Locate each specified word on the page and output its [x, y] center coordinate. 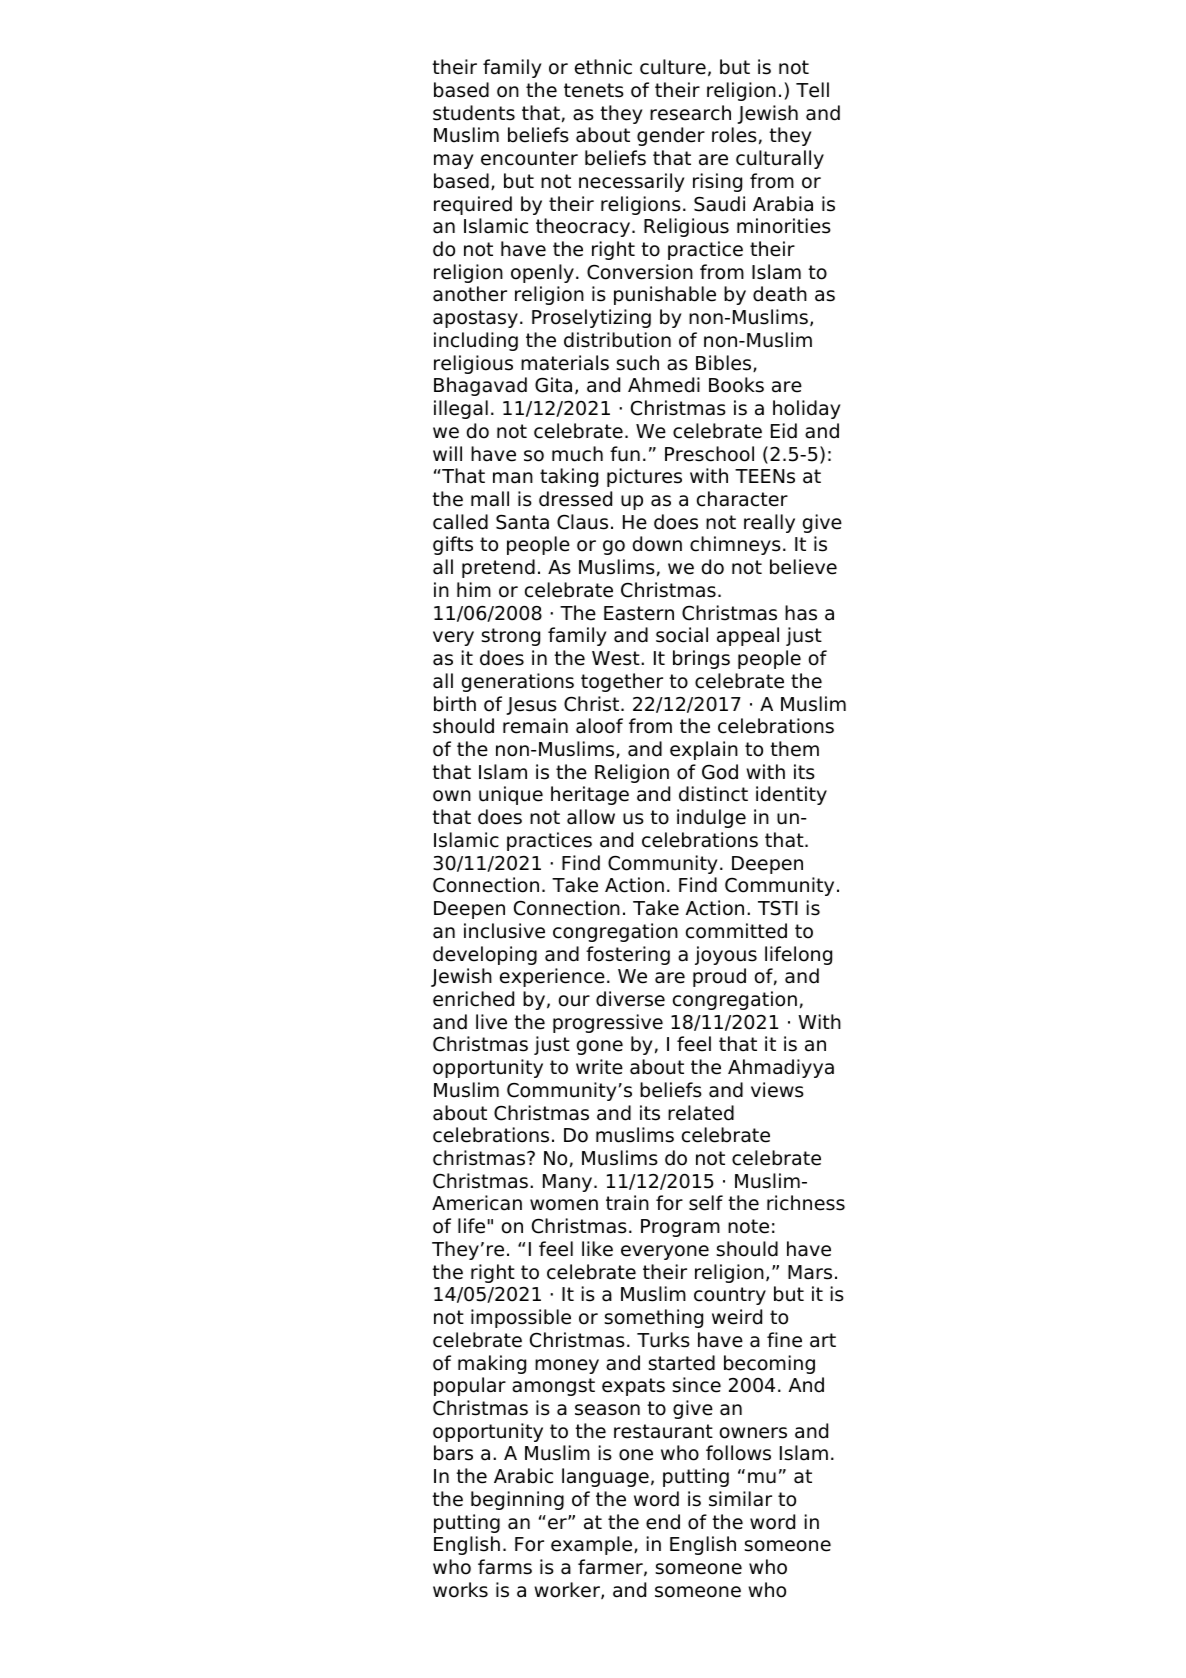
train [627, 1203]
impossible [521, 1318]
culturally [780, 159]
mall [490, 499]
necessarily [631, 182]
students [474, 113]
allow [591, 817]
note [748, 1226]
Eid [784, 431]
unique [511, 795]
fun [625, 454]
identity [791, 795]
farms [505, 1567]
